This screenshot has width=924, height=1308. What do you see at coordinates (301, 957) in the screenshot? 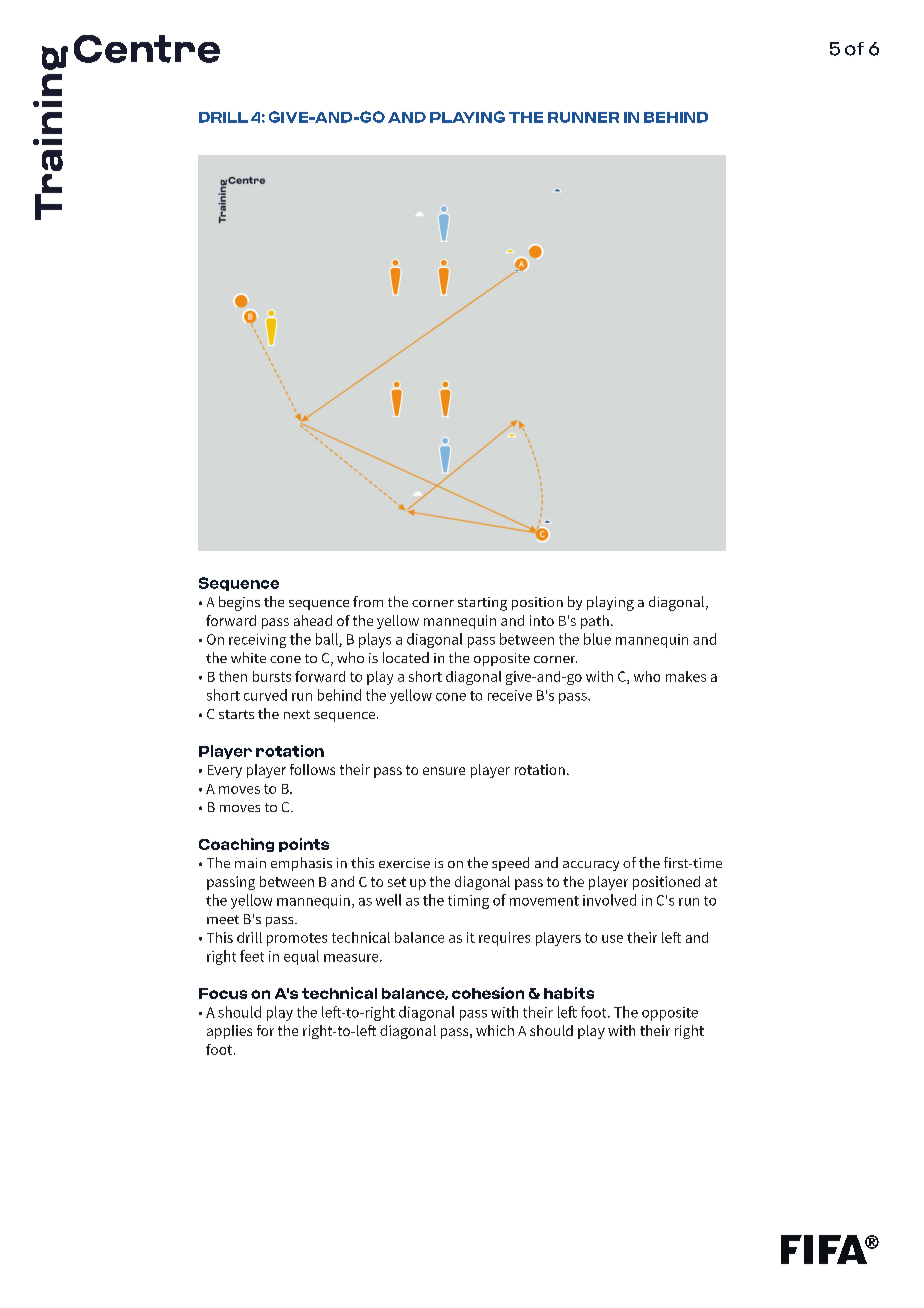
I see `equal` at bounding box center [301, 957].
